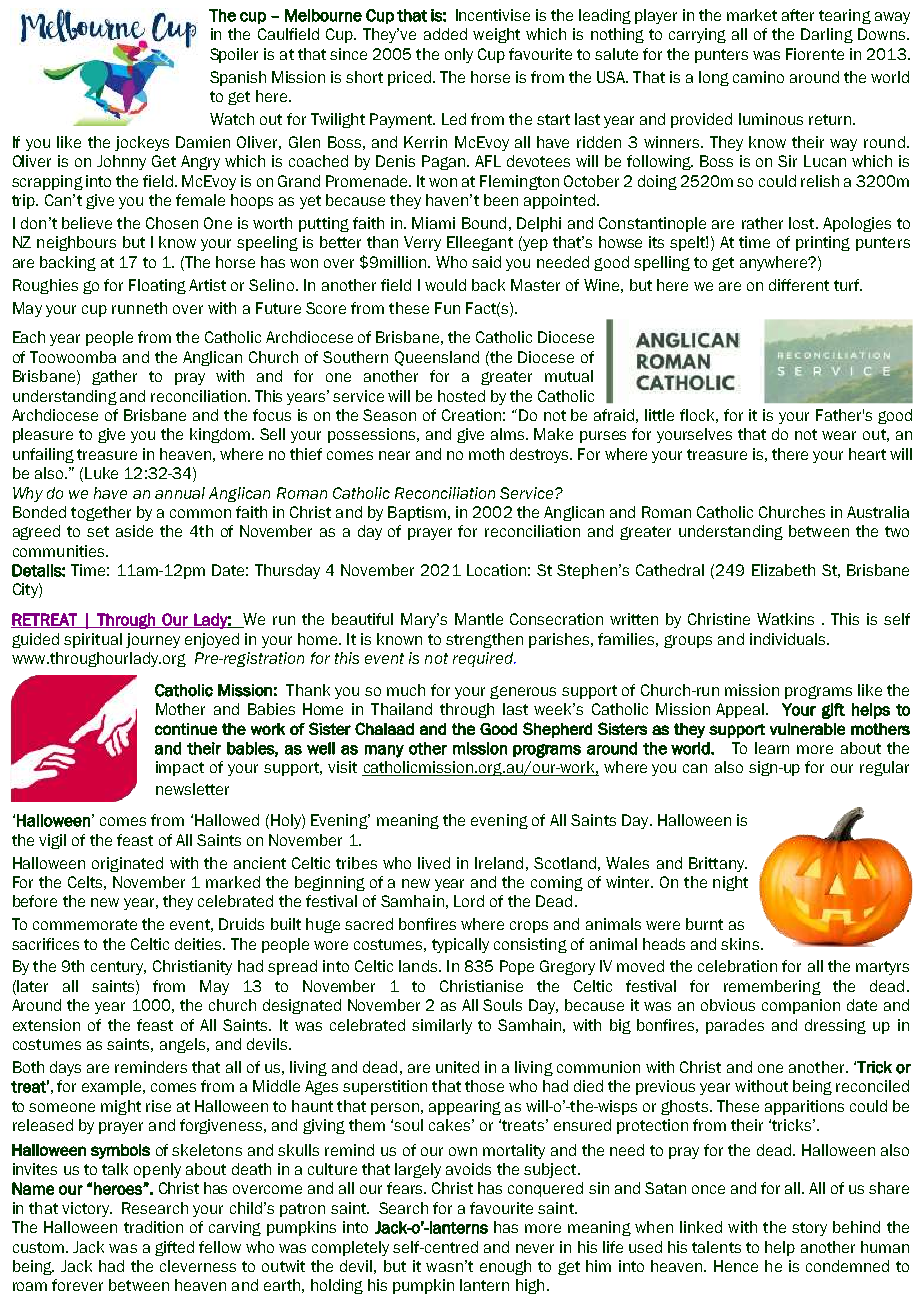 This screenshot has width=924, height=1308. I want to click on impact, so click(180, 768).
